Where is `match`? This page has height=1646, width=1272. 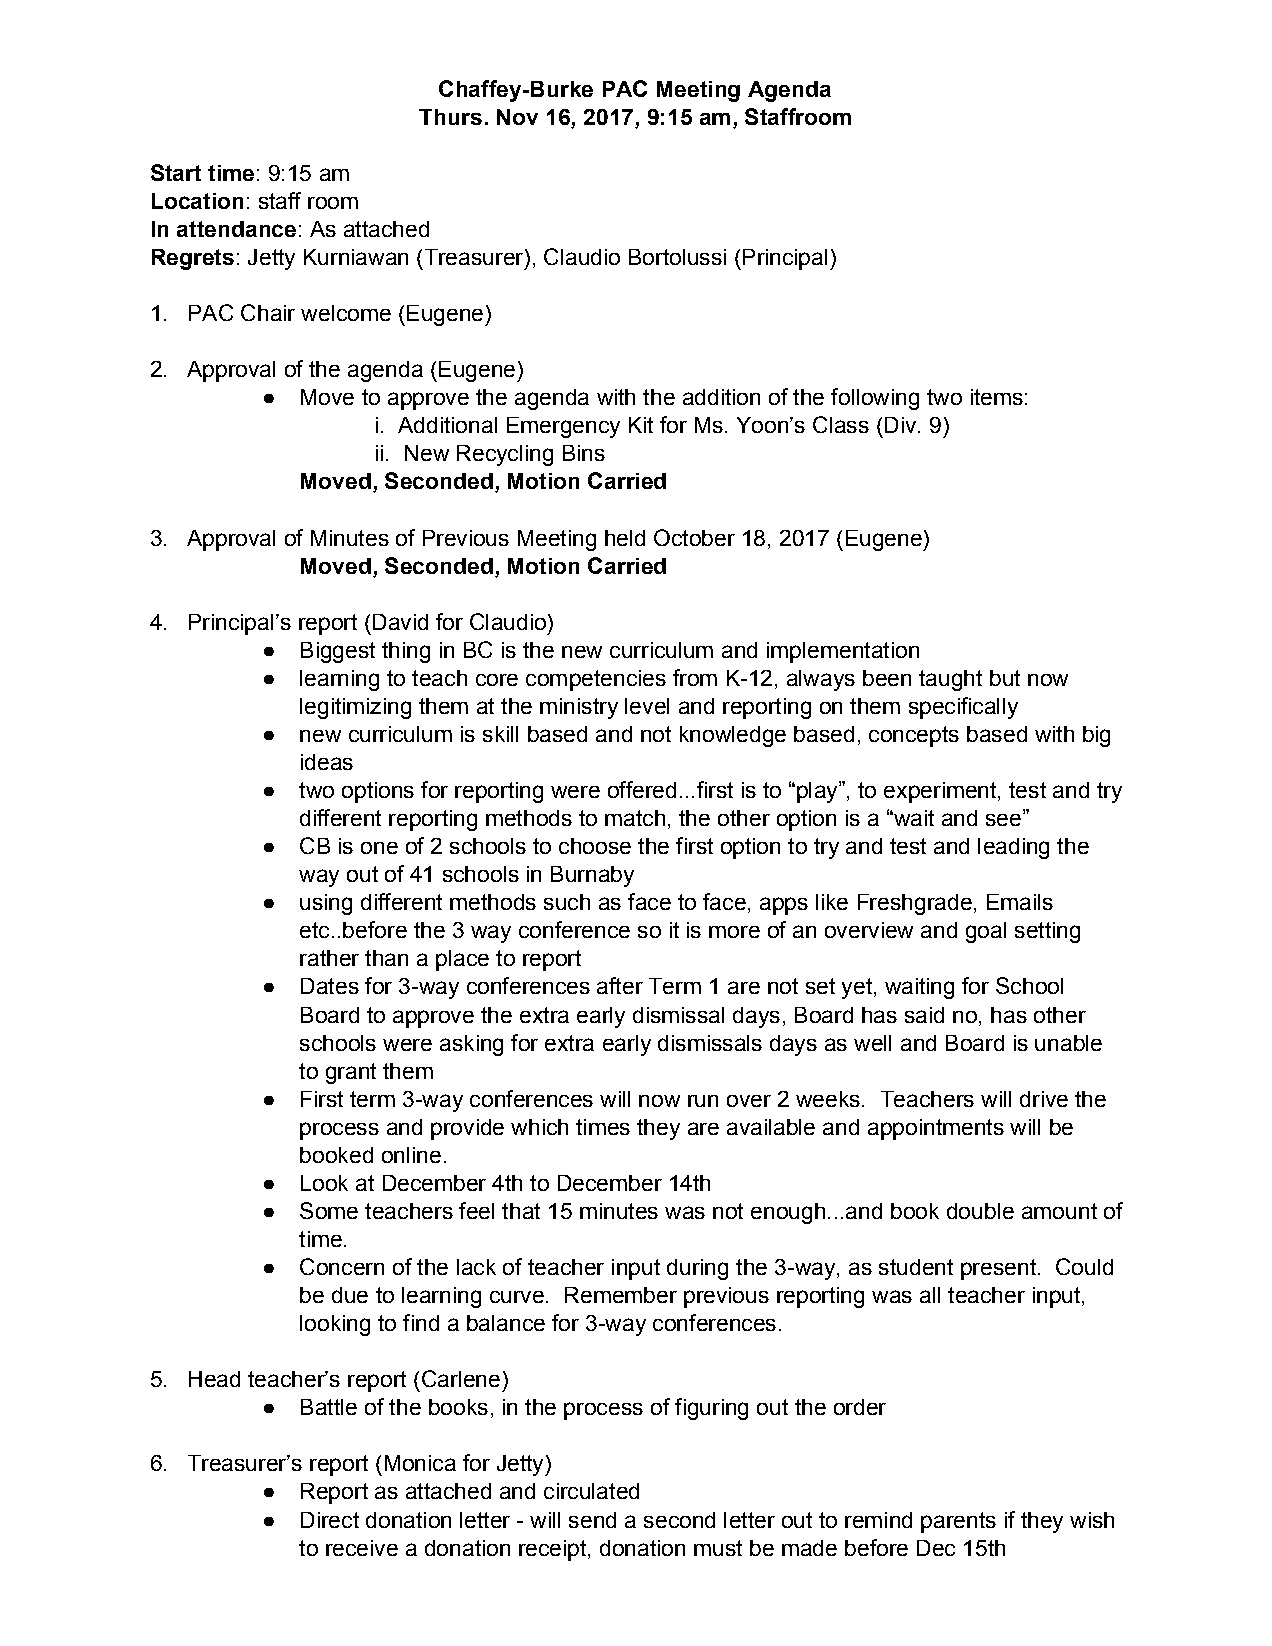
match is located at coordinates (635, 818).
